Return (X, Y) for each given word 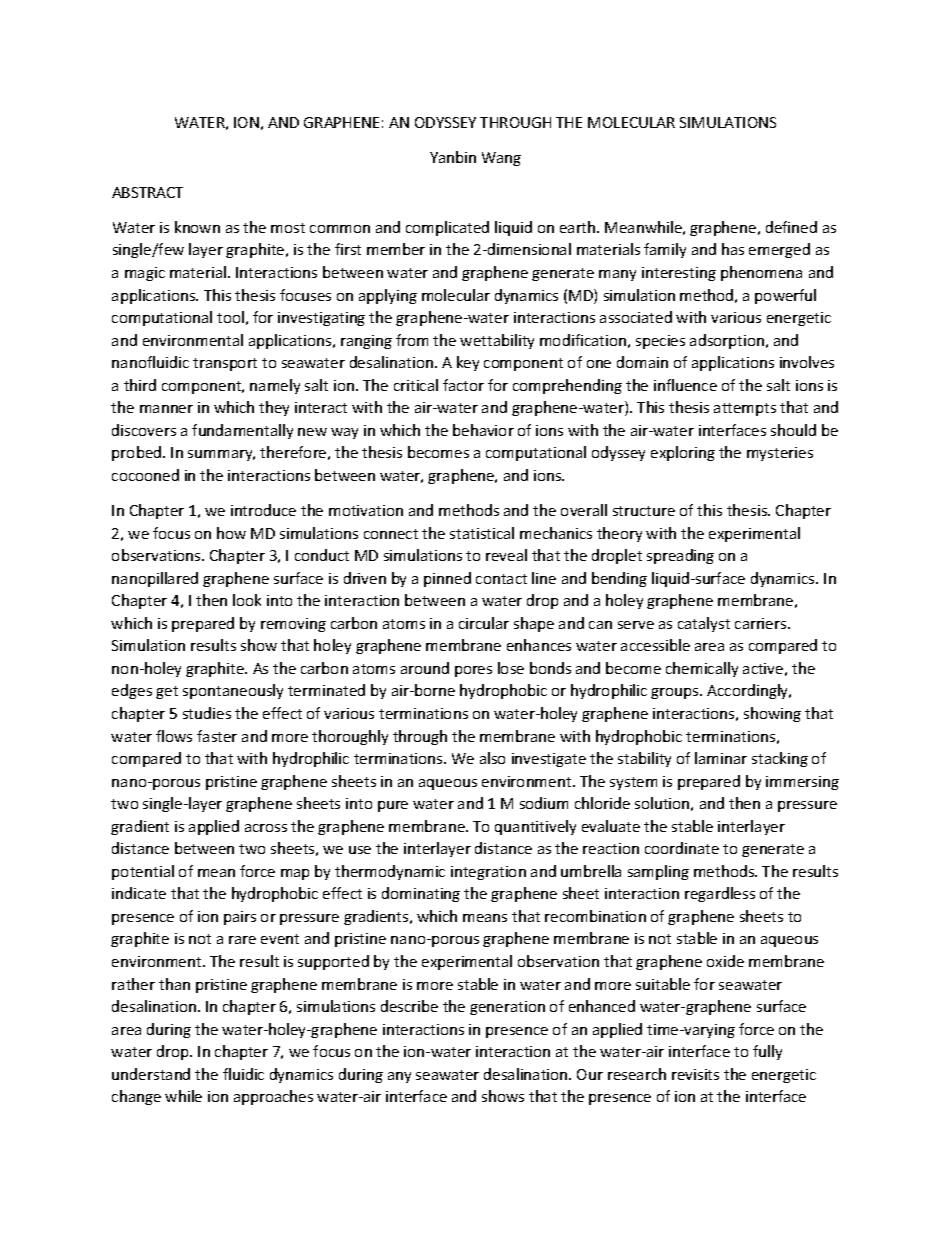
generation (507, 1008)
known (197, 227)
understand (151, 1074)
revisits (695, 1074)
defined (791, 227)
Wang (501, 159)
